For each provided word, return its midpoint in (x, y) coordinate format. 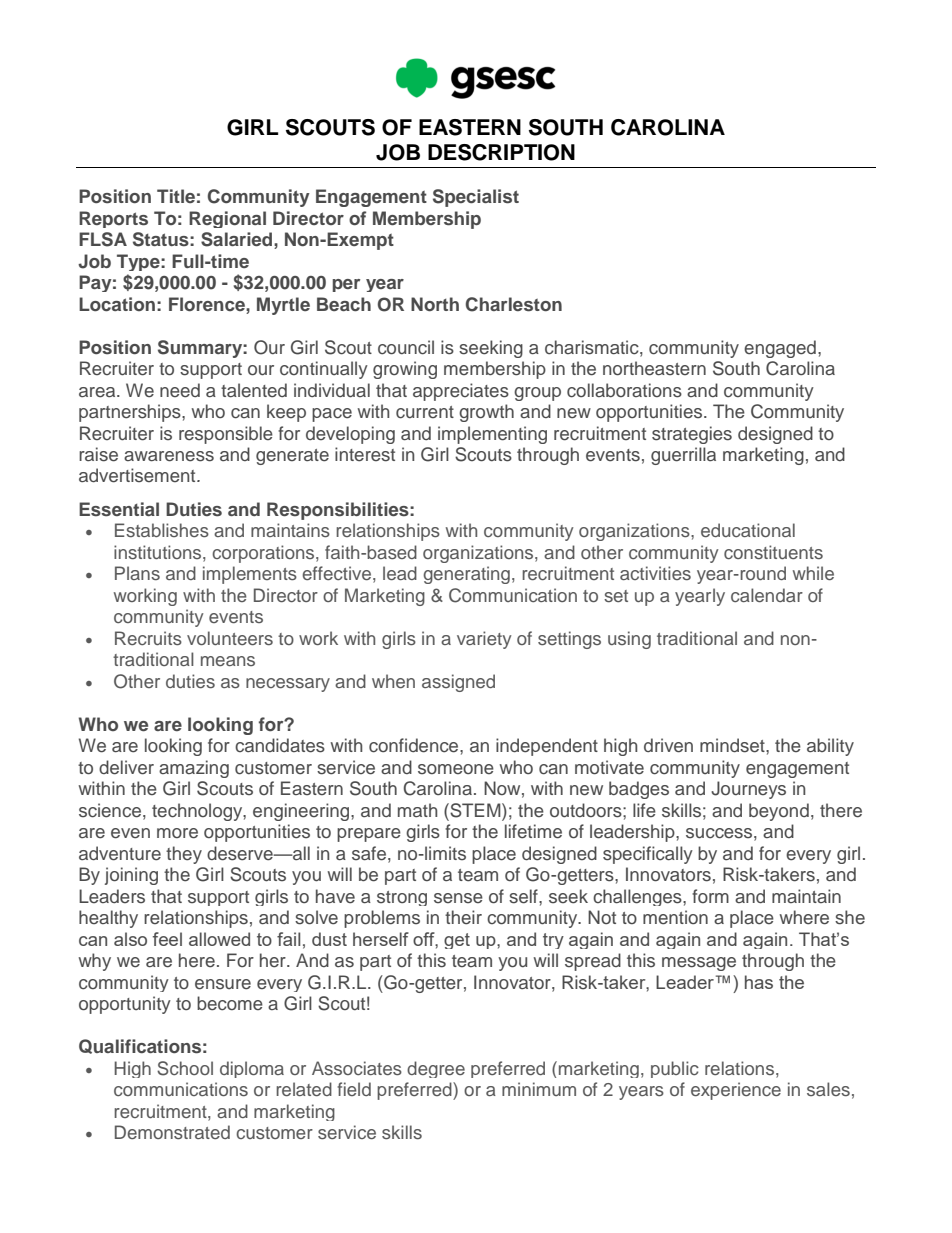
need (180, 390)
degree (436, 1069)
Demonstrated (172, 1132)
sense (458, 898)
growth (486, 413)
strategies (692, 435)
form (710, 896)
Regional (227, 219)
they (184, 855)
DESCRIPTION (501, 152)
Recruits (148, 638)
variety (484, 640)
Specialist (476, 198)
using (629, 640)
